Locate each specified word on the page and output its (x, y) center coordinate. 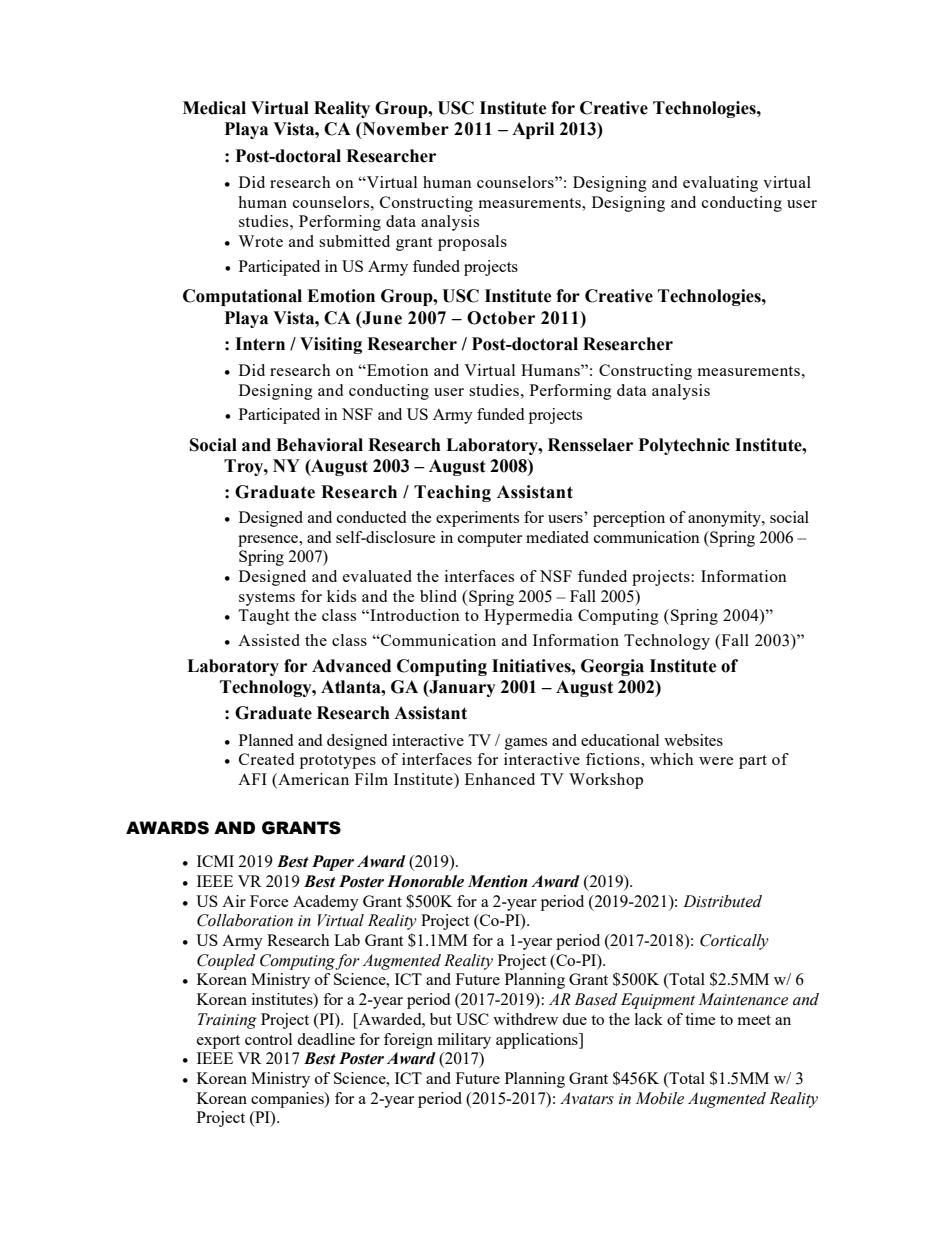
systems (267, 599)
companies (288, 1100)
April (533, 130)
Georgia (612, 667)
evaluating (720, 184)
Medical (214, 108)
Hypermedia (528, 617)
